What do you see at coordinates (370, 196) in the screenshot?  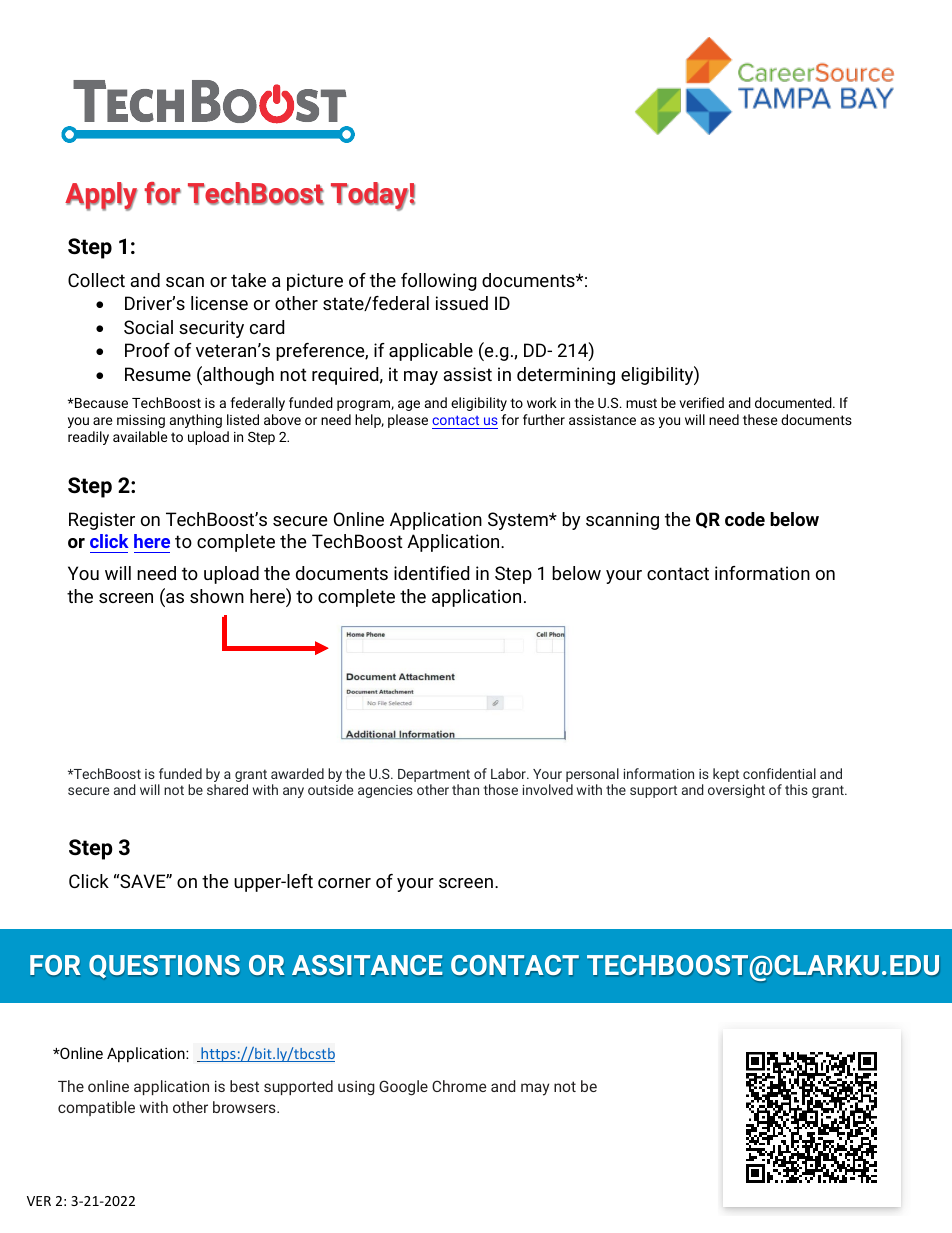 I see `Today` at bounding box center [370, 196].
